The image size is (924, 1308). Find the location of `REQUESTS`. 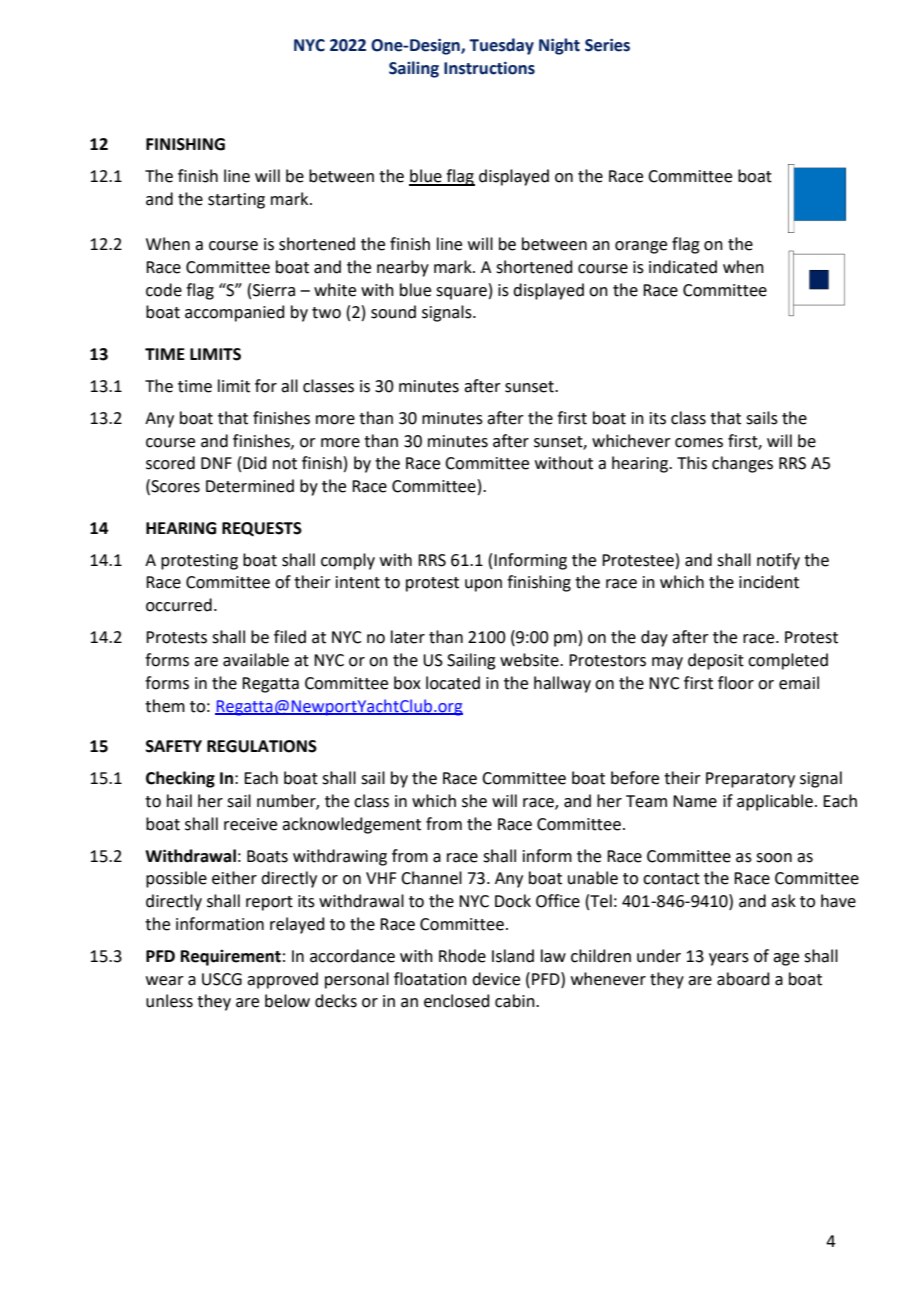

REQUESTS is located at coordinates (262, 529).
